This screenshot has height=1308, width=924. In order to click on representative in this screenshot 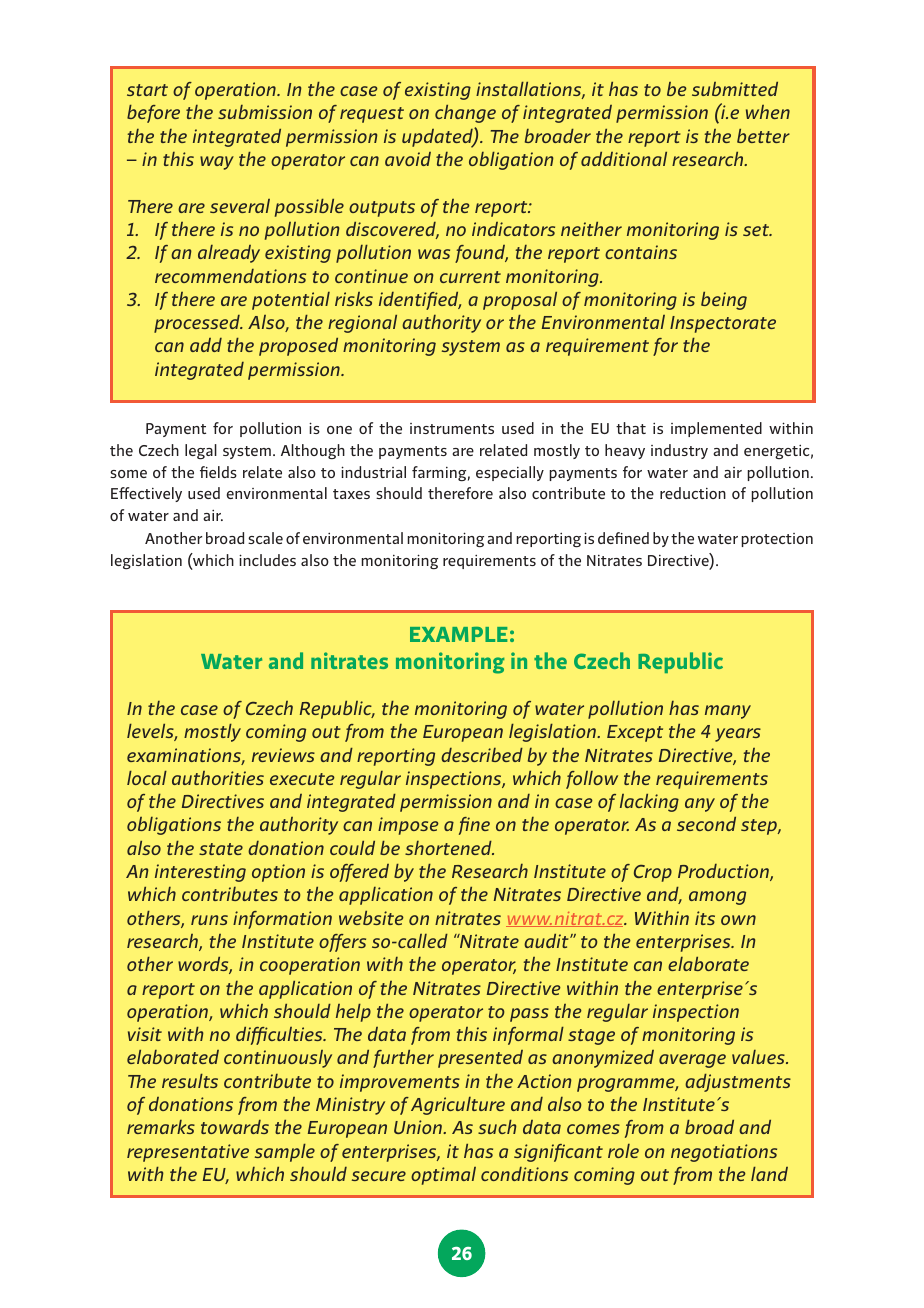, I will do `click(188, 1153)`.
